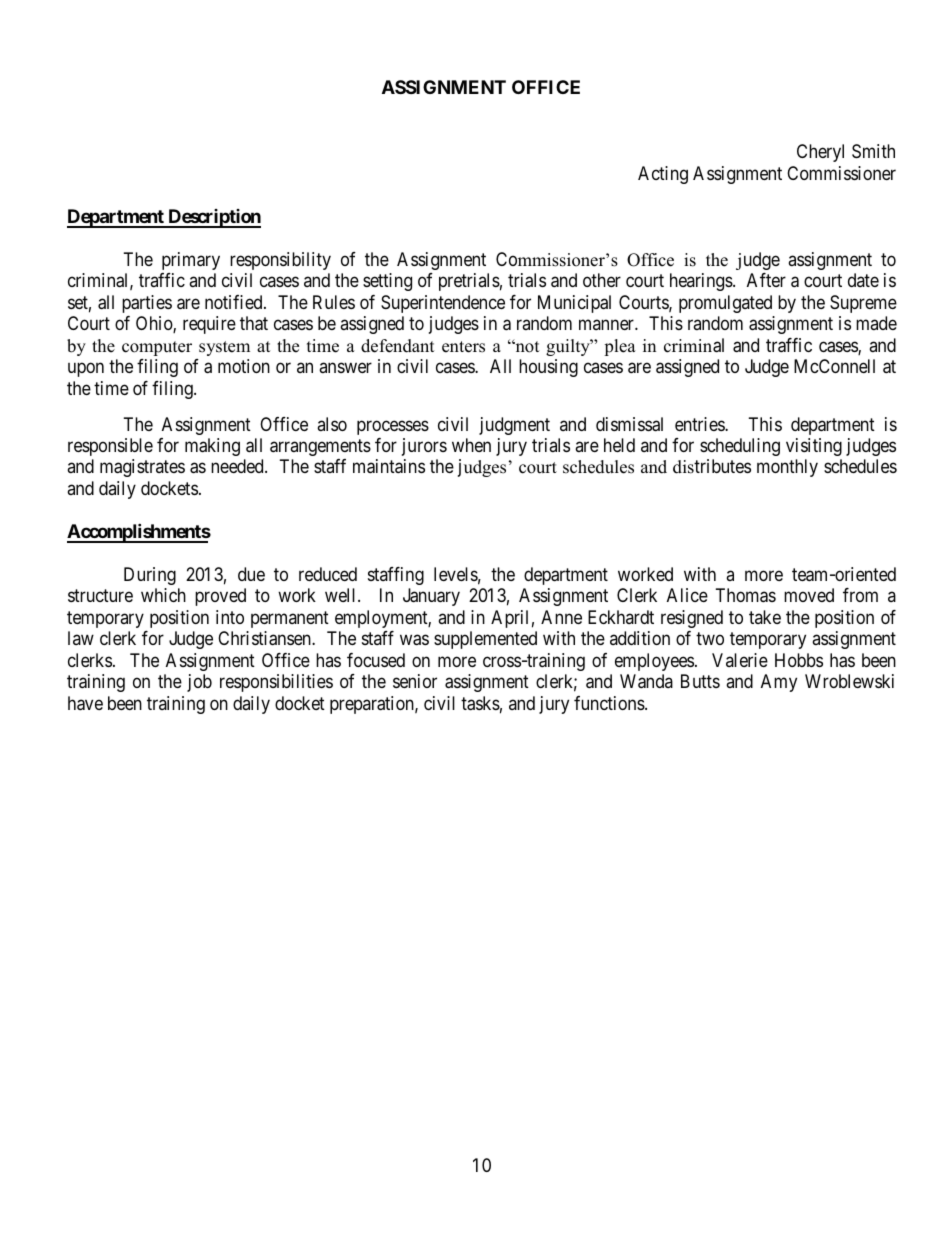 The height and width of the image is (1233, 952). What do you see at coordinates (199, 683) in the image?
I see `job` at bounding box center [199, 683].
